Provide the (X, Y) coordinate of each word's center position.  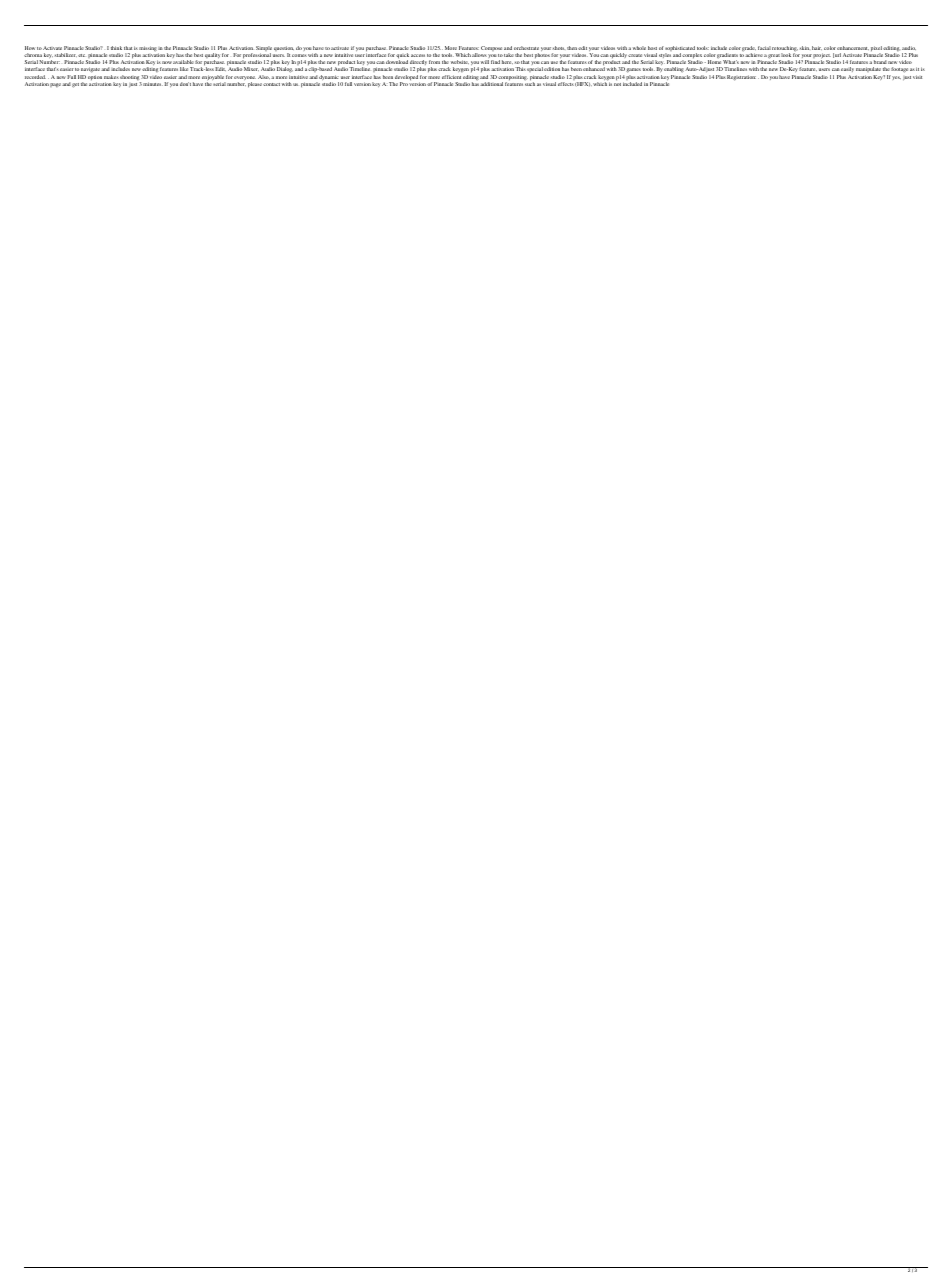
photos (542, 55)
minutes (153, 84)
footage (900, 69)
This (520, 69)
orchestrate (526, 48)
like (184, 69)
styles (665, 57)
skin (805, 48)
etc (81, 55)
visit (917, 77)
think (116, 48)
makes (111, 77)
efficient (451, 77)
